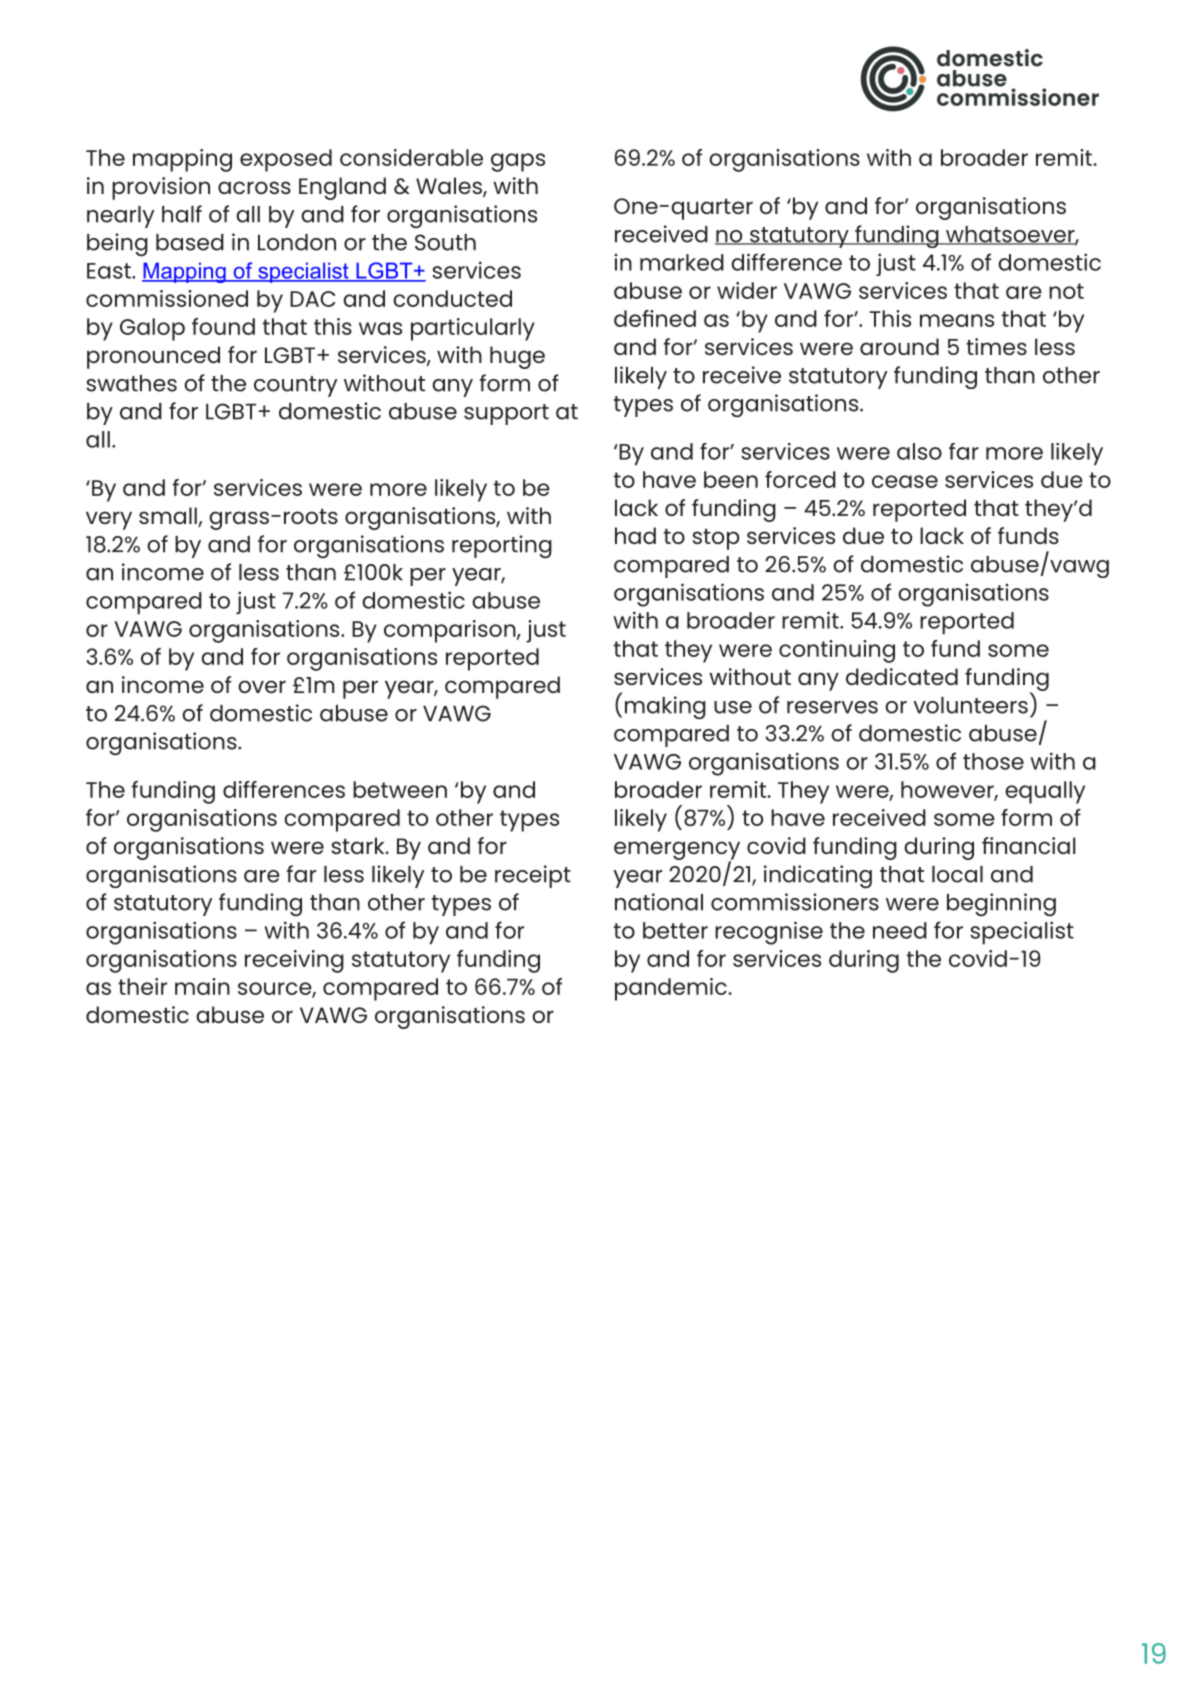 The height and width of the screenshot is (1694, 1198). What do you see at coordinates (672, 989) in the screenshot?
I see `pandemic` at bounding box center [672, 989].
